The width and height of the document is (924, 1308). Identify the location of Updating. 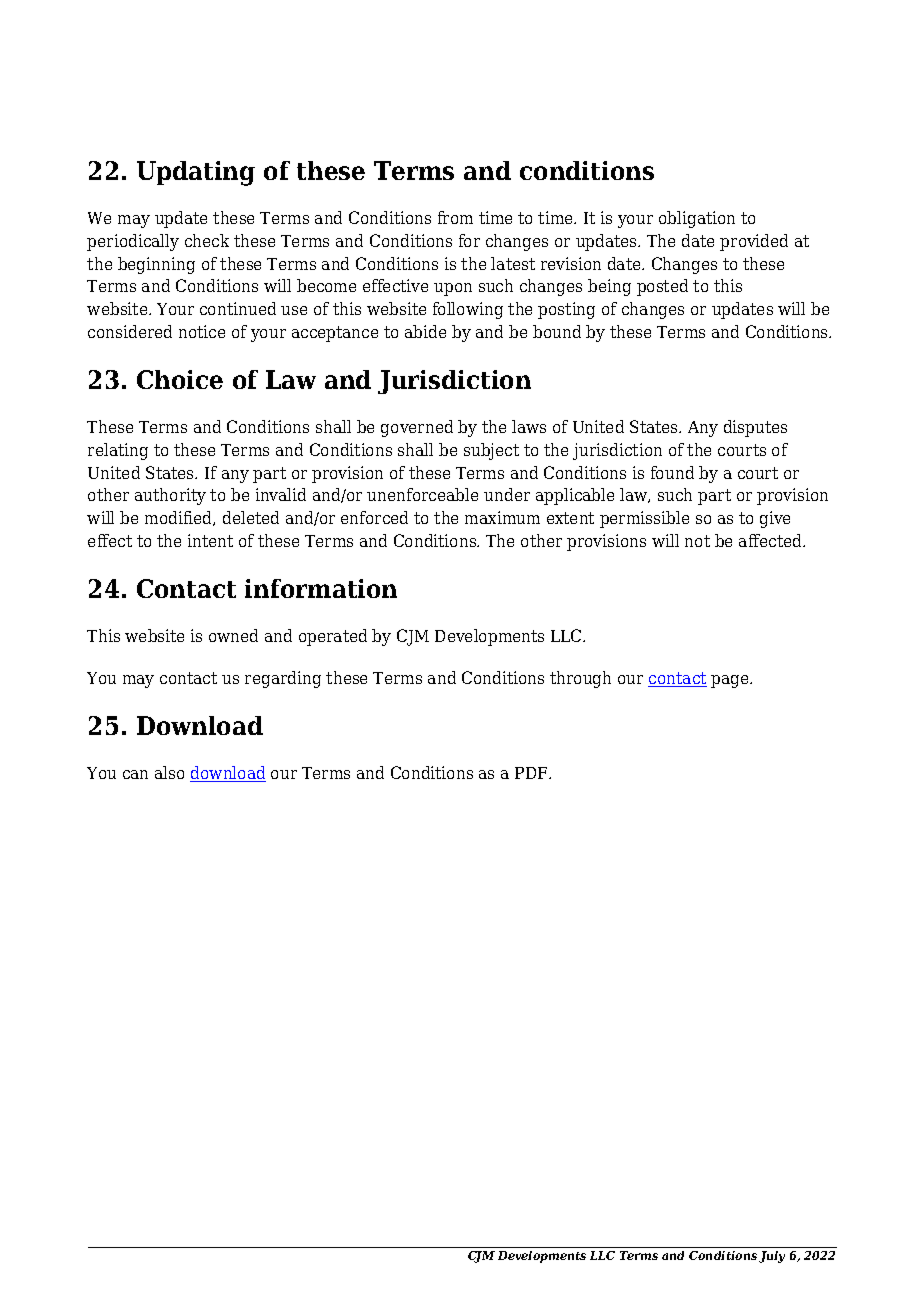
(196, 173).
